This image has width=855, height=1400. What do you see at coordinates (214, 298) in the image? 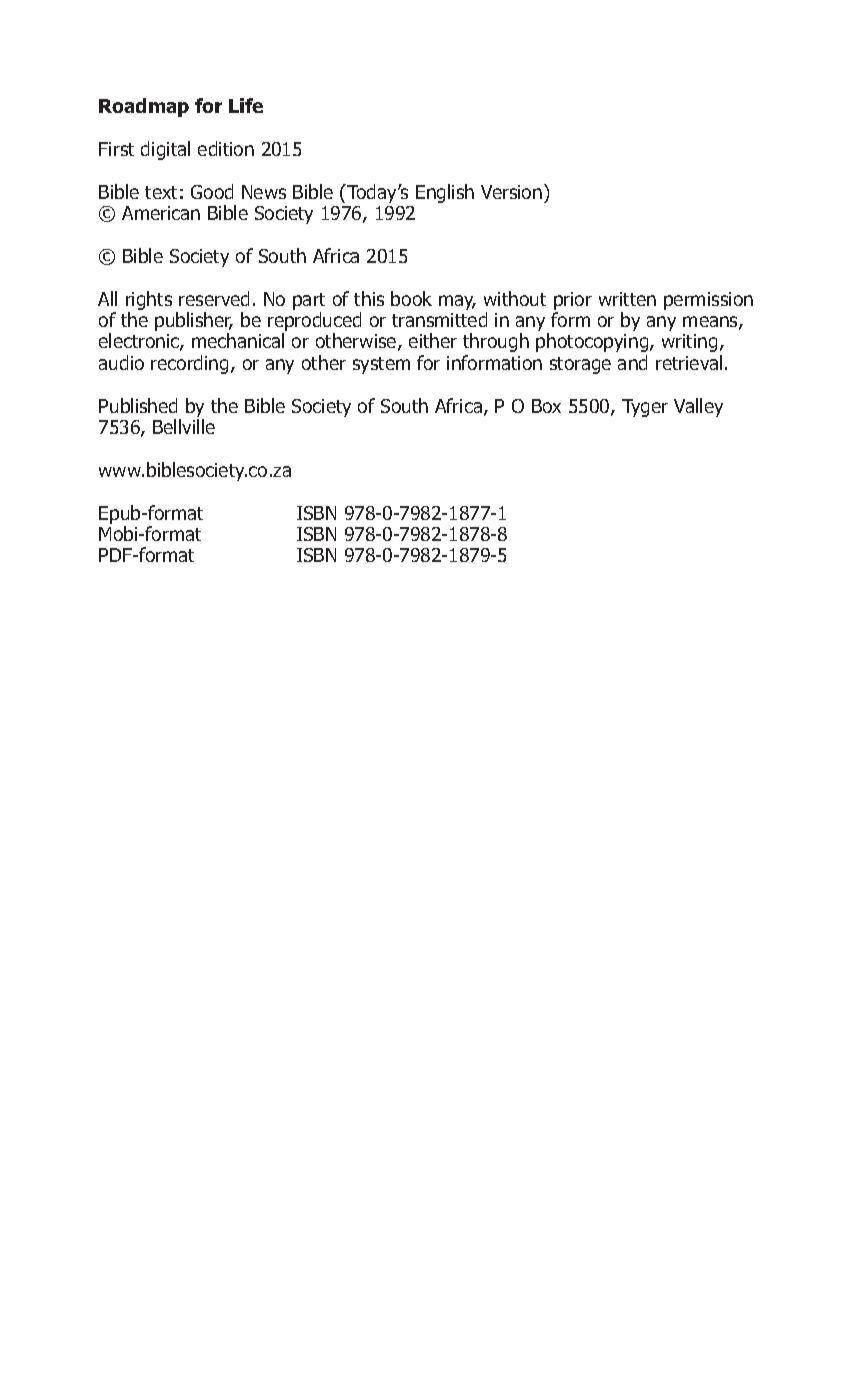
I see `reserved` at bounding box center [214, 298].
